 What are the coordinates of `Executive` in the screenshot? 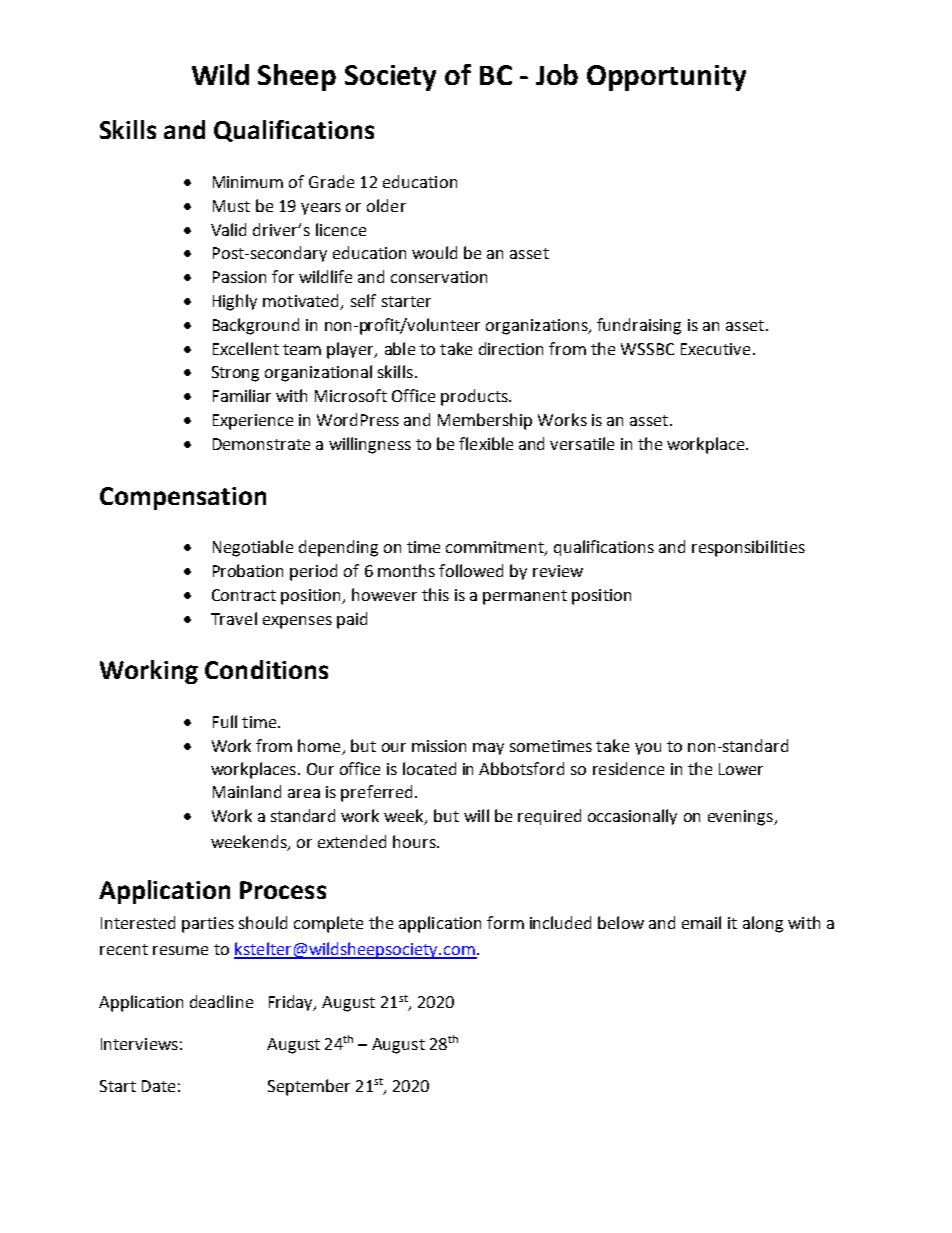 It's located at (715, 349).
